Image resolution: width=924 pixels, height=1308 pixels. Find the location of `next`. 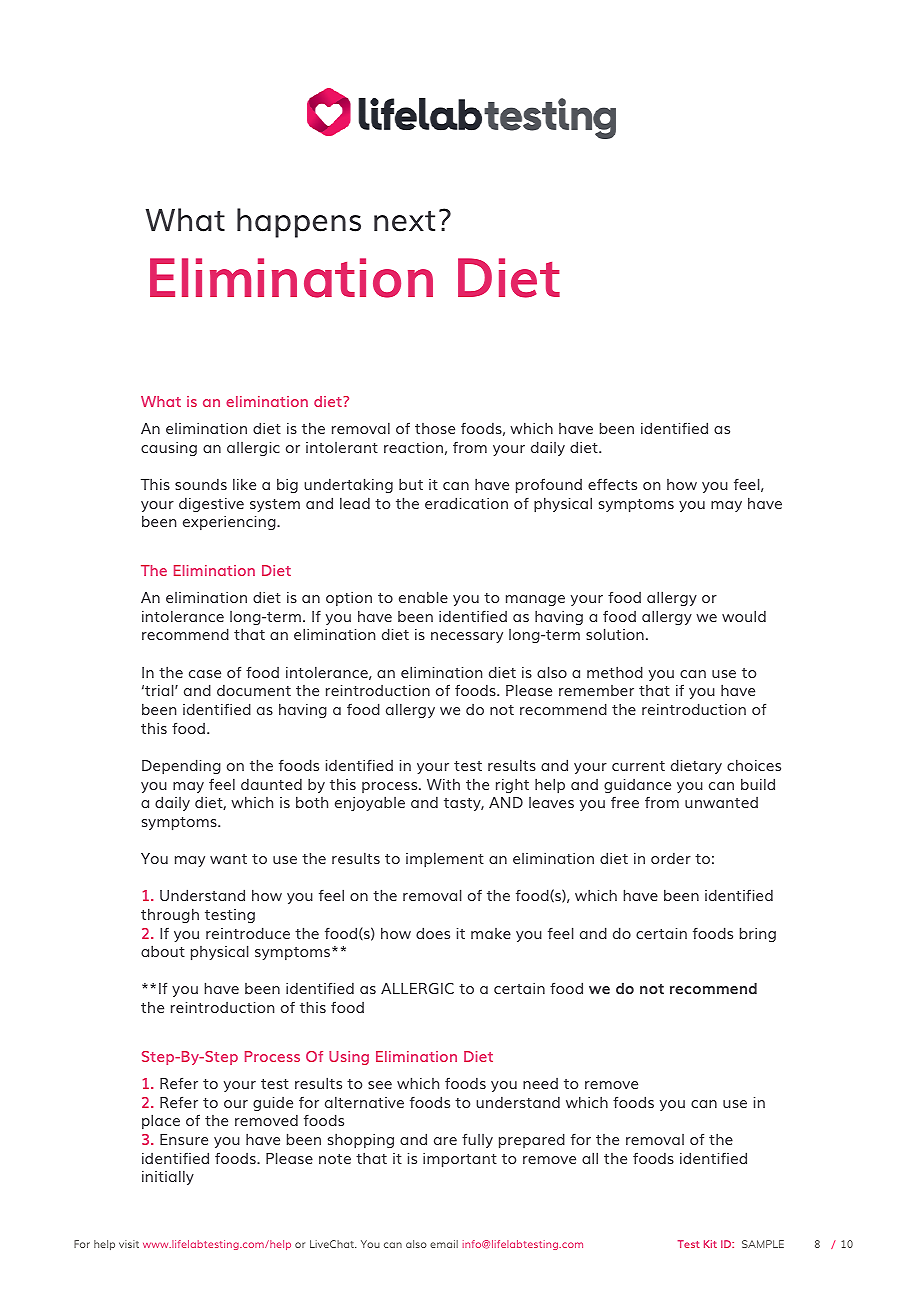

next is located at coordinates (404, 221).
